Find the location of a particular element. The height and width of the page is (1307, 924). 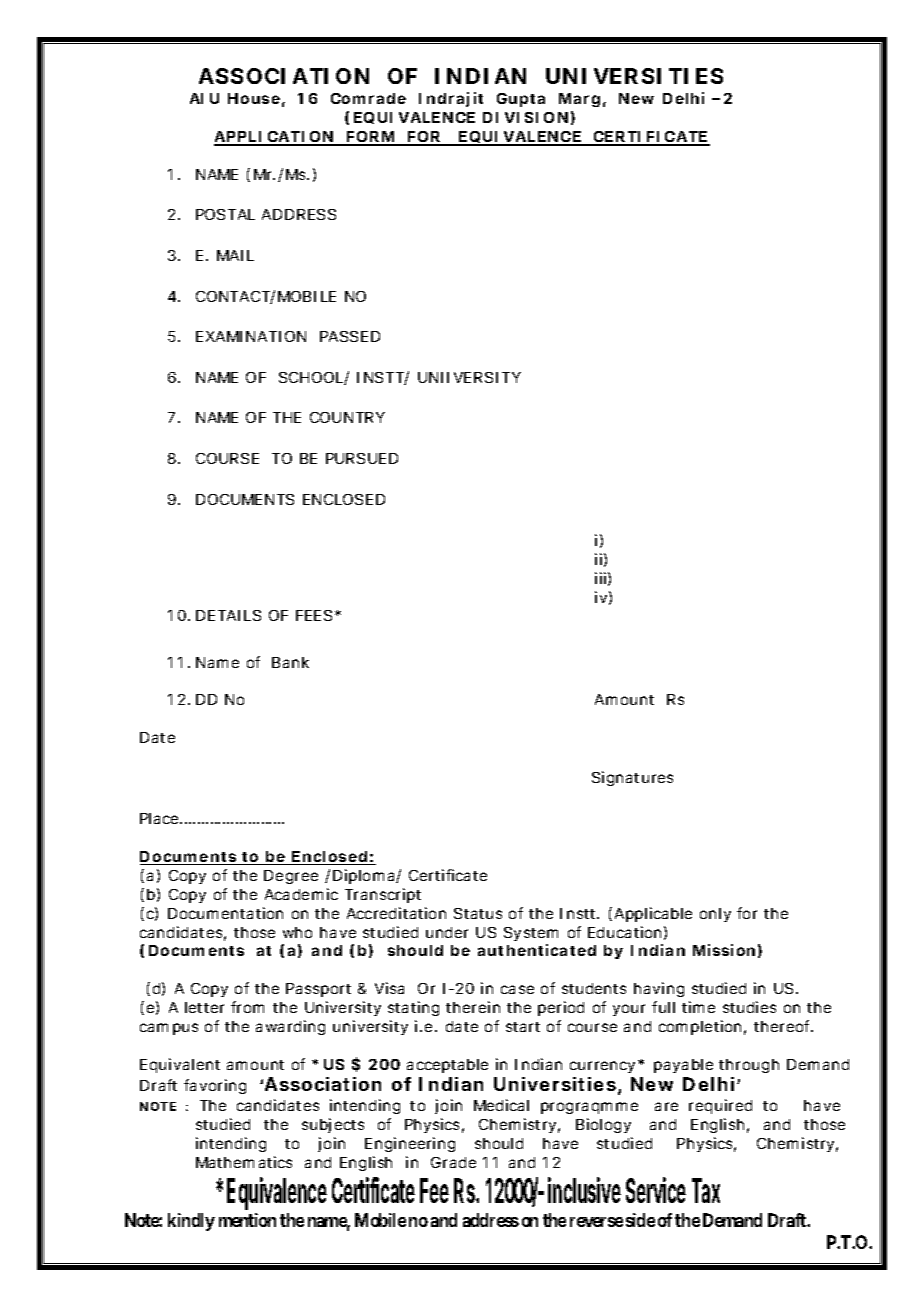

Marg is located at coordinates (579, 100).
